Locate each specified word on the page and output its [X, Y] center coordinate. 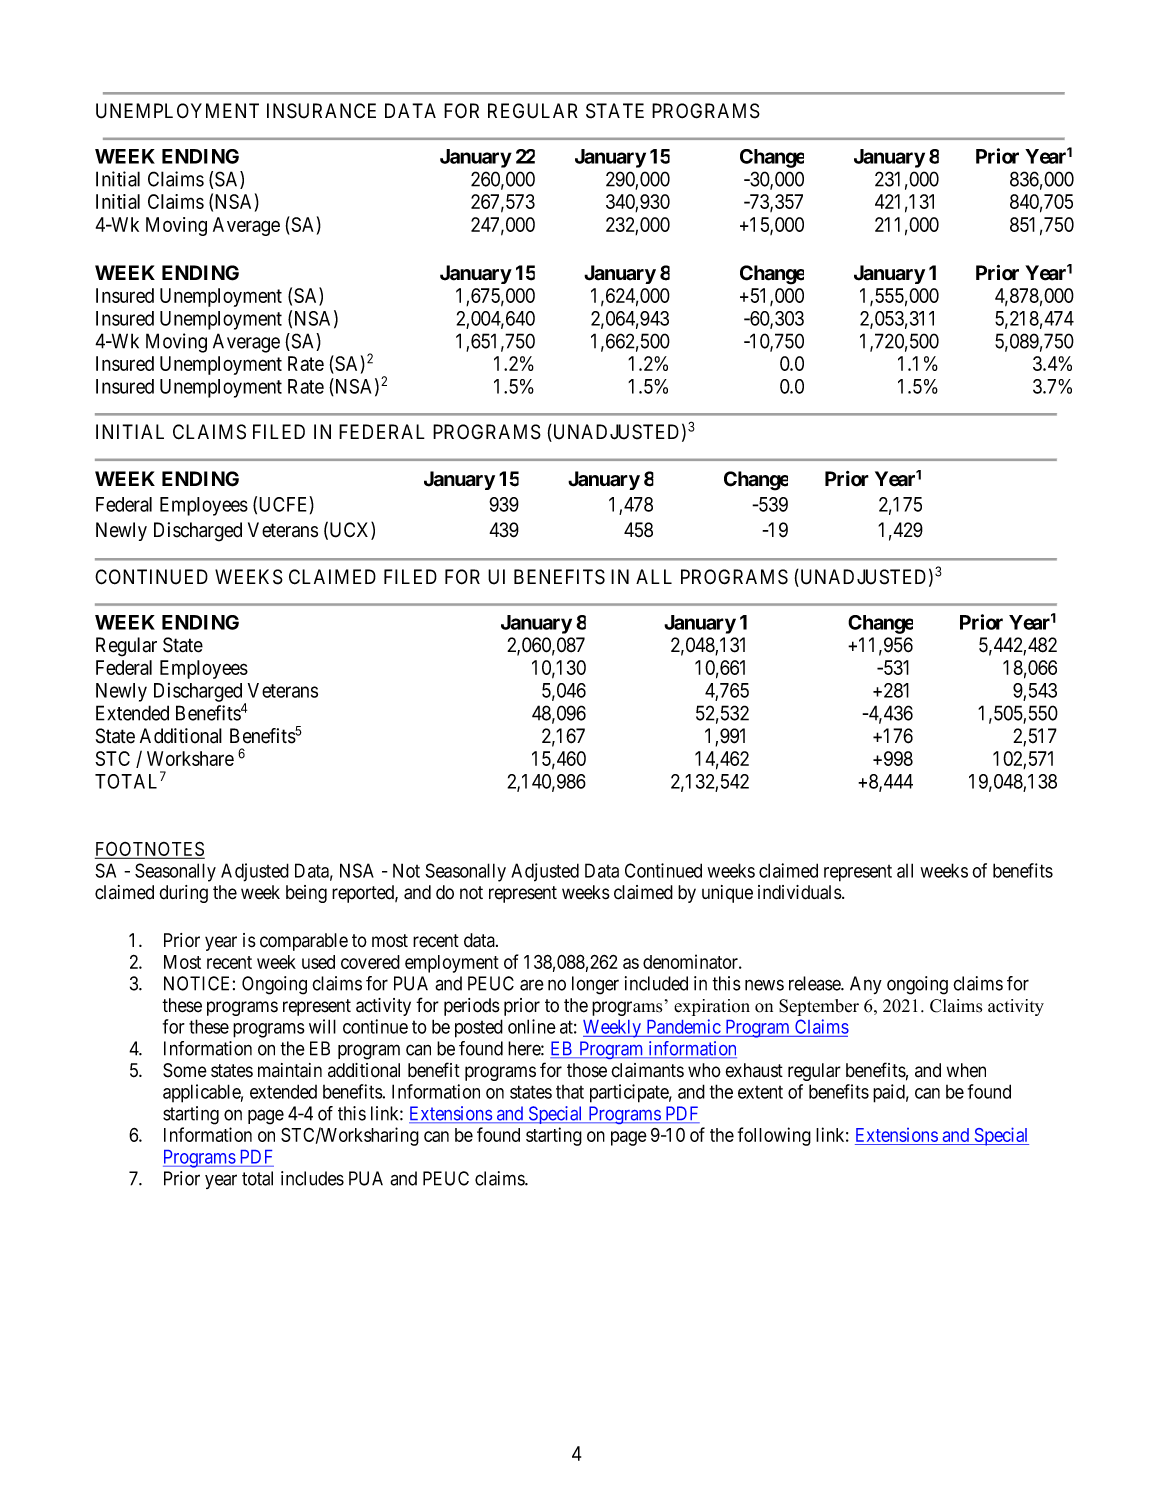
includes [312, 1178]
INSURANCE [321, 111]
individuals [800, 892]
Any [866, 985]
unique [727, 894]
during [183, 894]
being [306, 894]
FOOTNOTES [150, 850]
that [570, 1092]
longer [595, 985]
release [815, 983]
